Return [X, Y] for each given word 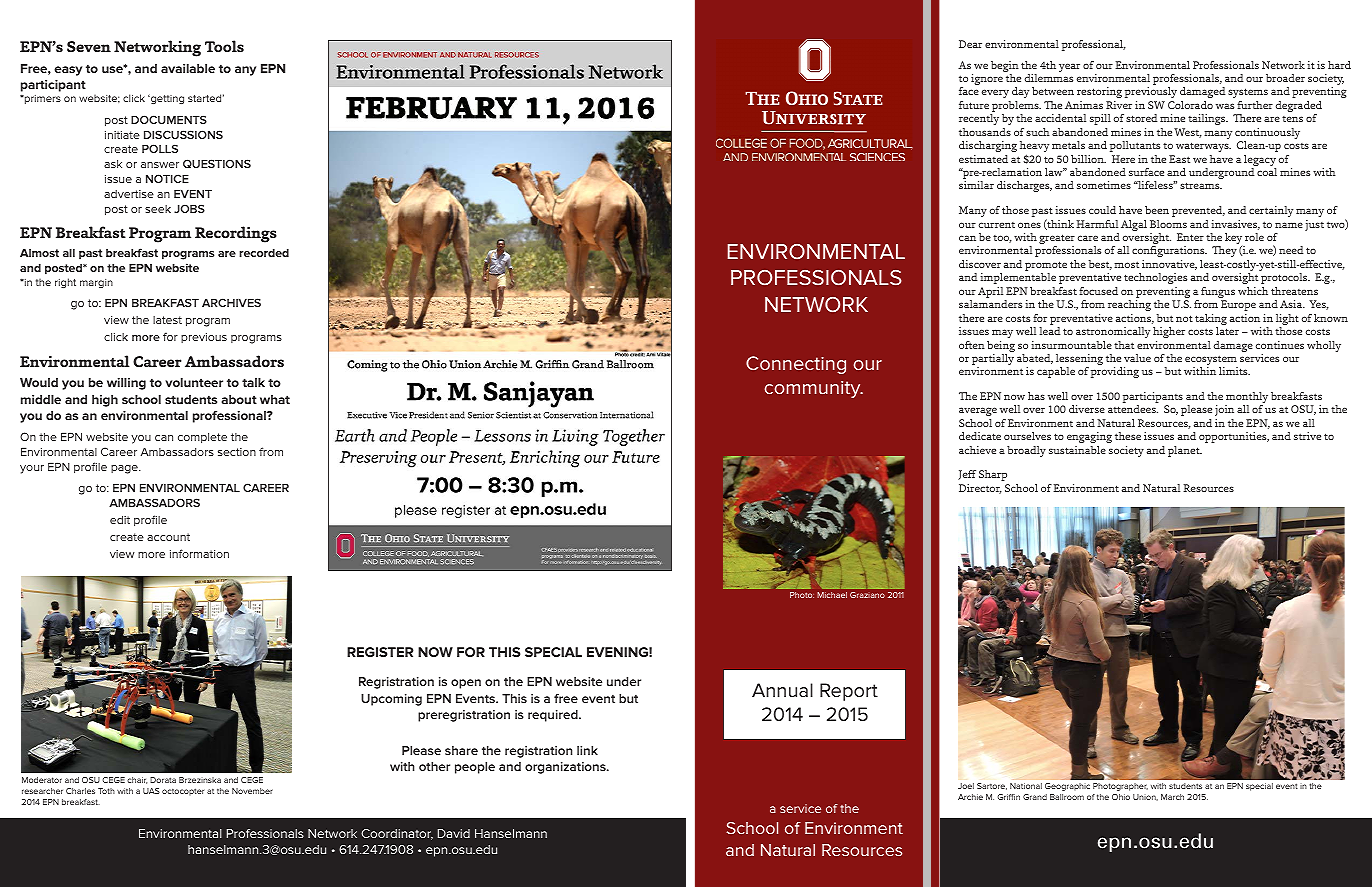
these [1128, 436]
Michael [832, 595]
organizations [566, 768]
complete [202, 438]
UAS [151, 791]
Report [849, 692]
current [997, 225]
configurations [1169, 253]
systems [1248, 93]
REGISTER [380, 652]
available [188, 68]
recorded [264, 253]
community [814, 389]
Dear [970, 44]
